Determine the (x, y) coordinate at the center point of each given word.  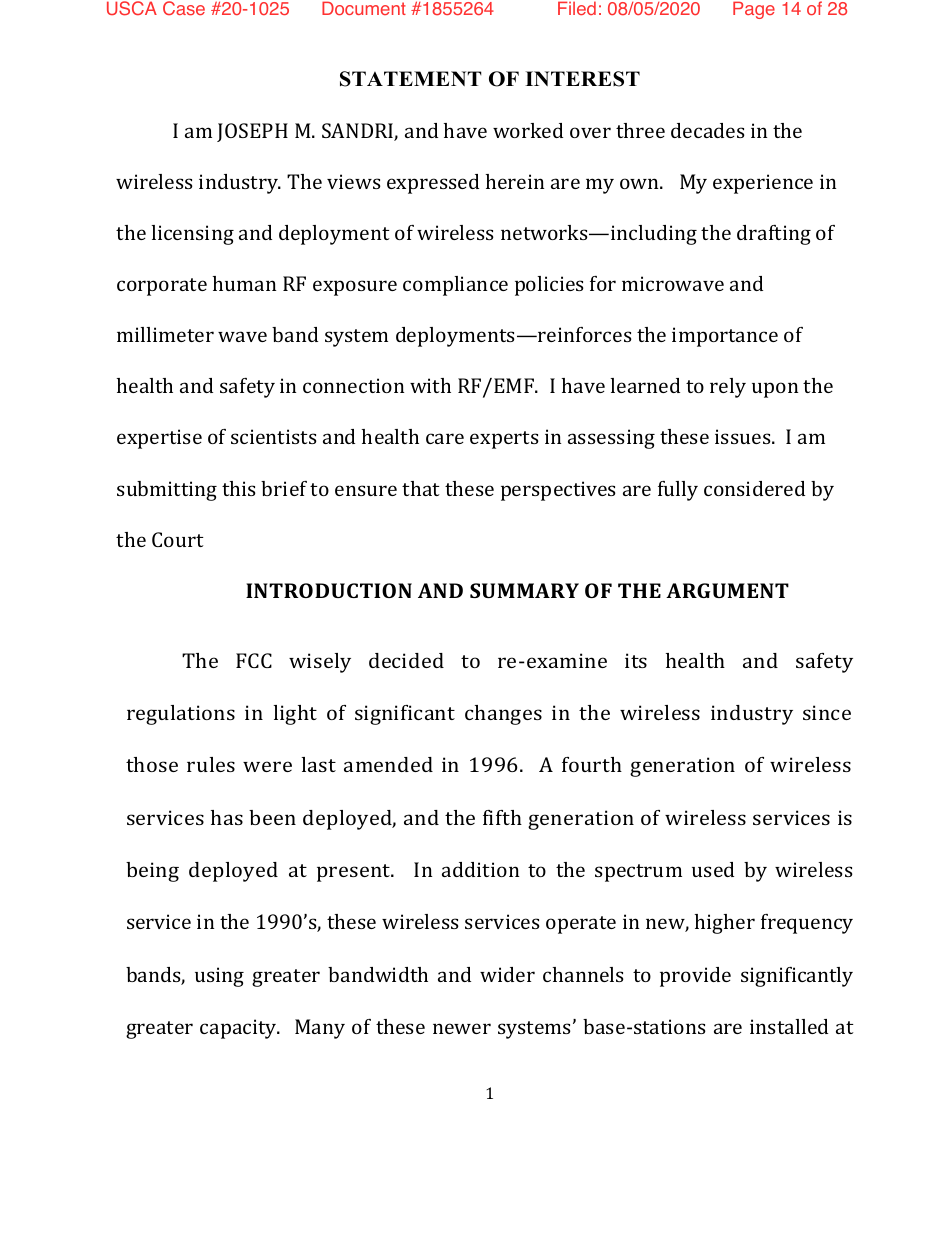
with (430, 385)
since (827, 712)
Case (184, 8)
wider (507, 974)
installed (789, 1026)
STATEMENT (411, 79)
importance (725, 337)
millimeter (165, 334)
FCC (254, 660)
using (219, 977)
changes (503, 715)
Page (754, 10)
